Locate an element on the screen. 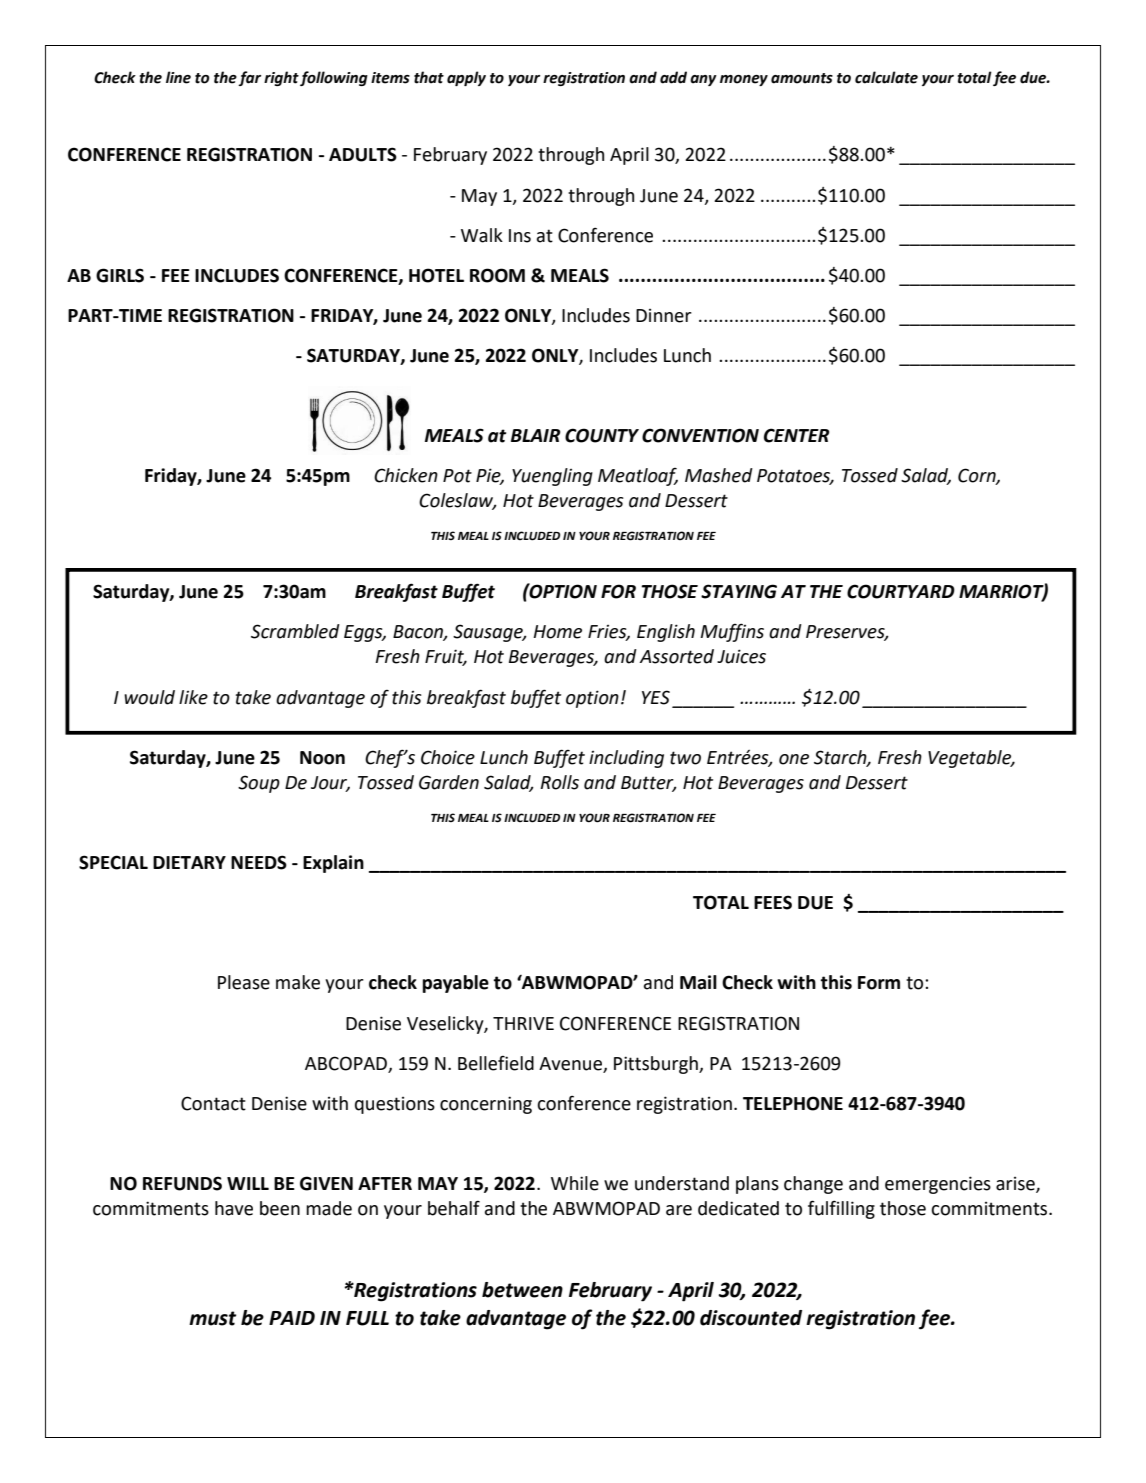 Image resolution: width=1146 pixels, height=1483 pixels. apply is located at coordinates (466, 78).
